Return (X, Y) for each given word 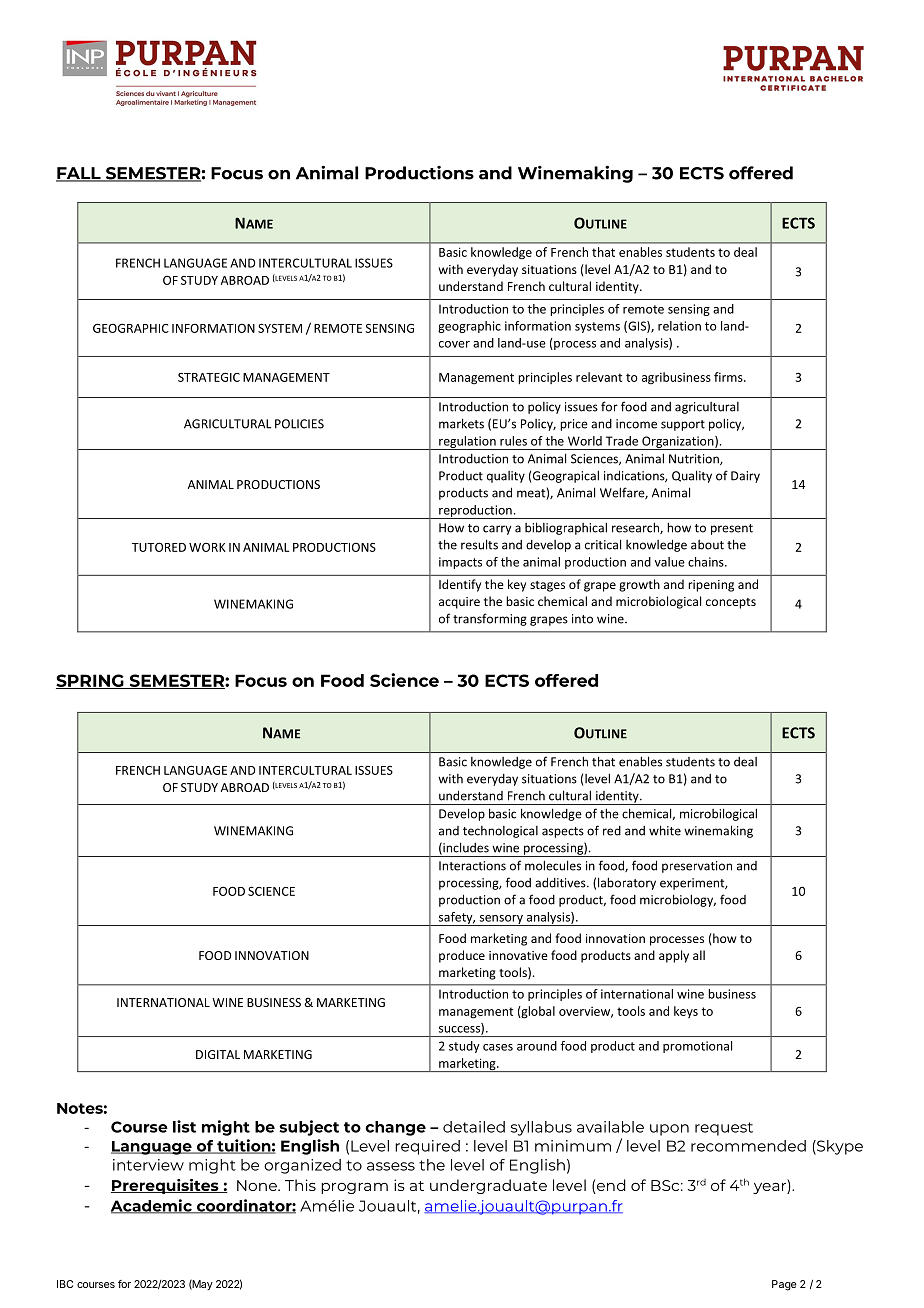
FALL (79, 174)
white (665, 830)
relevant (599, 377)
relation (679, 326)
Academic (152, 1206)
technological (500, 832)
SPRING (91, 681)
